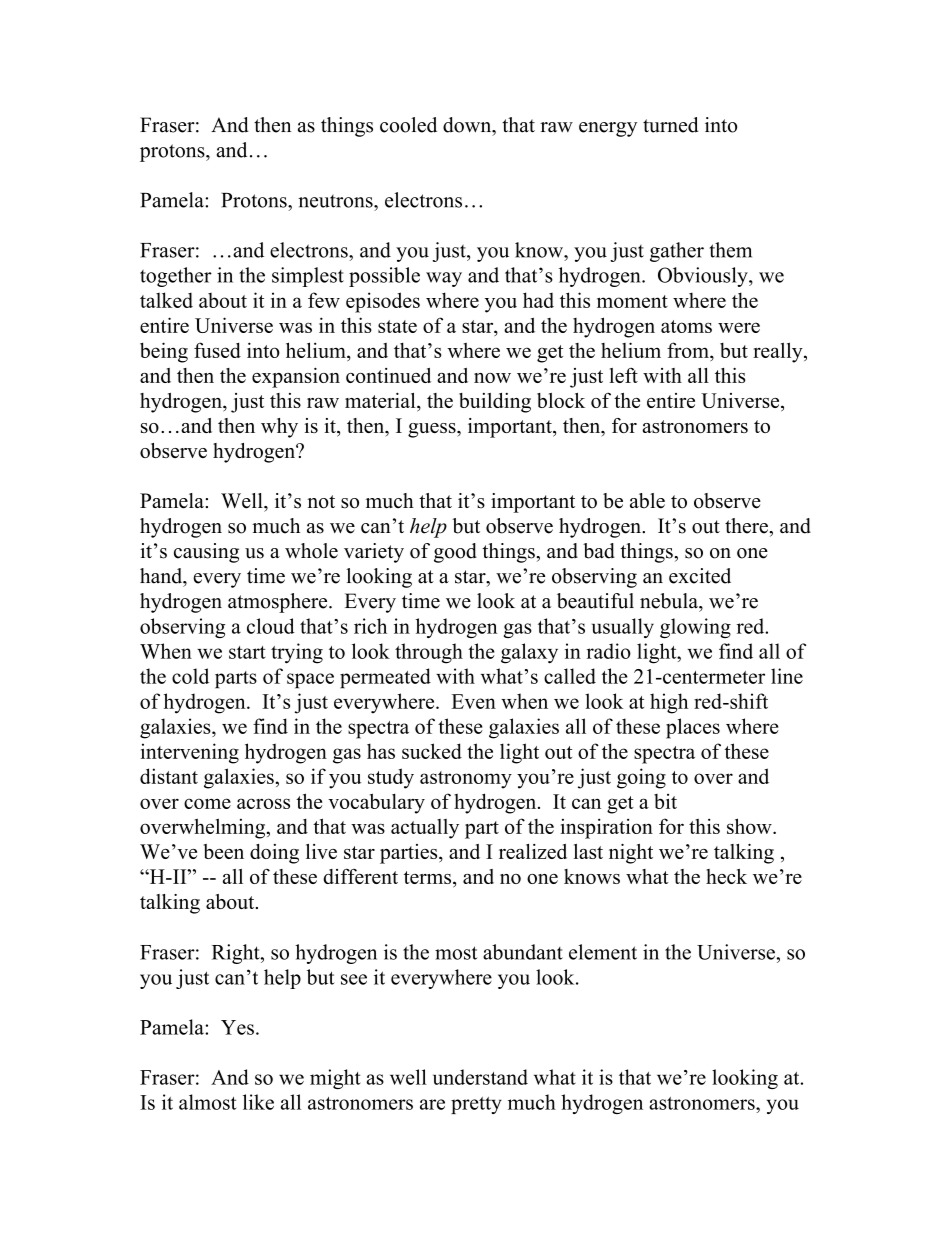  I want to click on turned, so click(670, 125).
